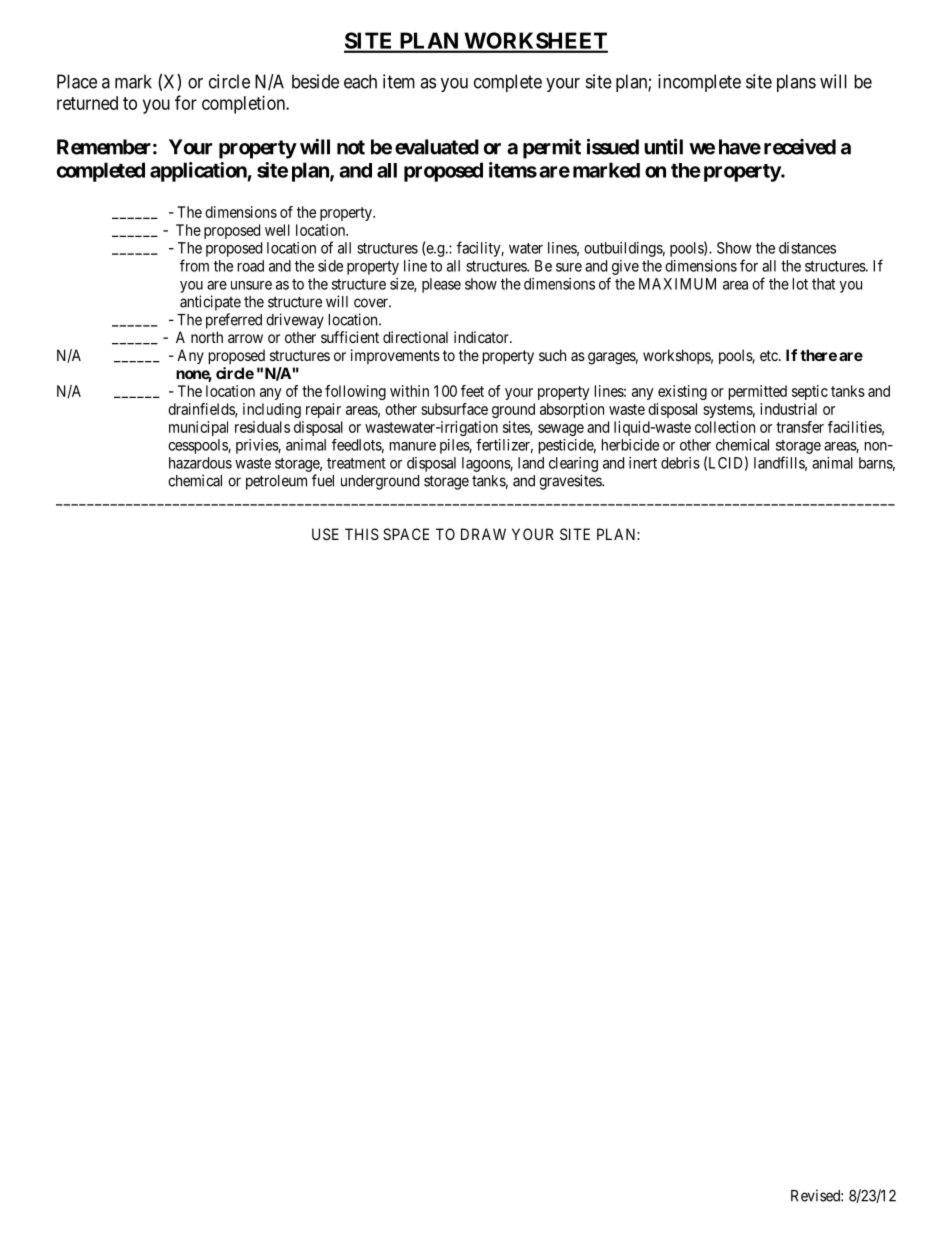 The height and width of the page is (1233, 952). Describe the element at coordinates (483, 534) in the page. I see `DRAW` at that location.
